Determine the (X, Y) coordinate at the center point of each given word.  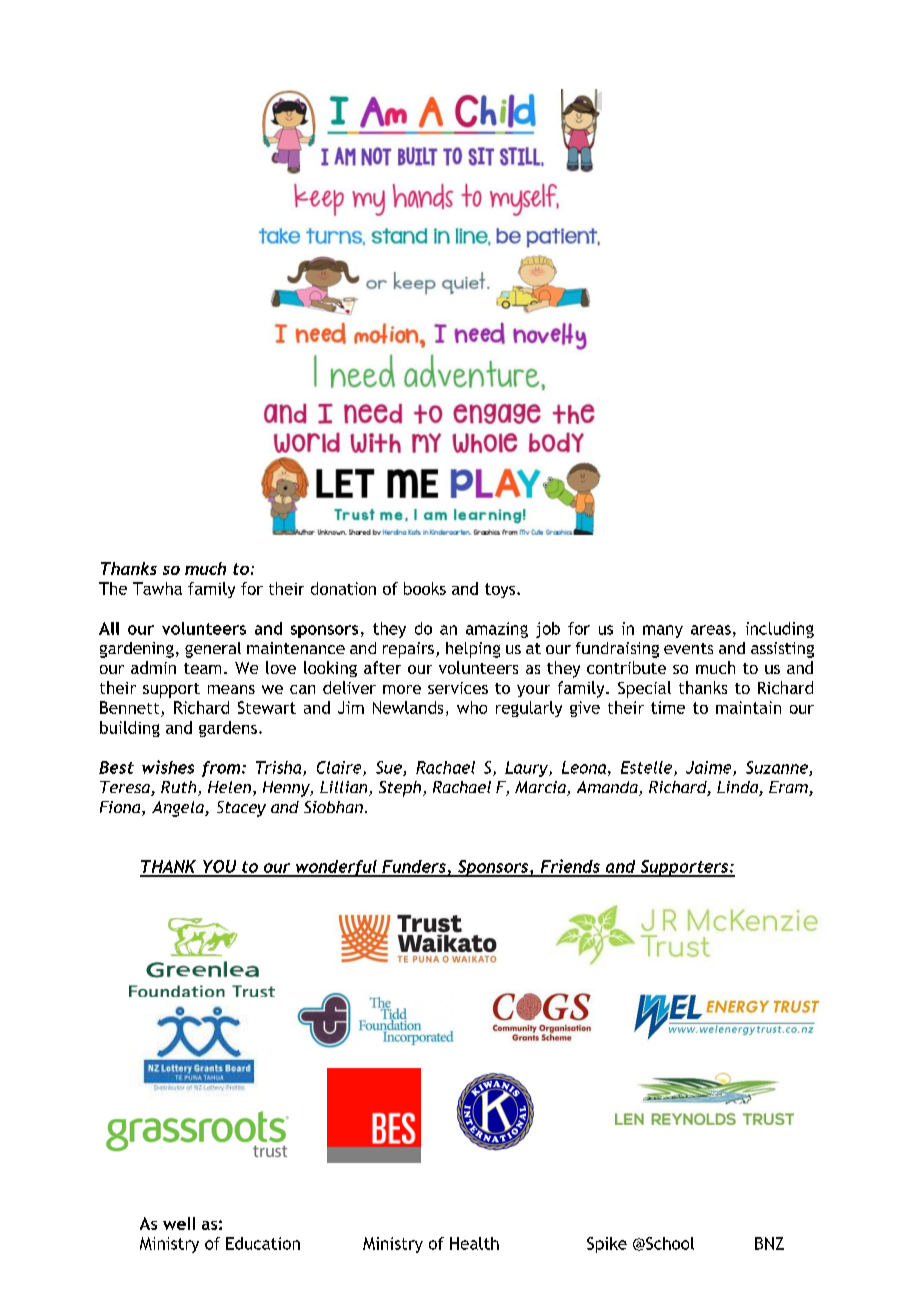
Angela (179, 809)
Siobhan (333, 807)
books (425, 588)
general (213, 650)
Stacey (241, 809)
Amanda (608, 788)
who (472, 707)
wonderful (336, 868)
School (669, 1243)
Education (263, 1243)
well (179, 1223)
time (668, 707)
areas (711, 630)
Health (474, 1243)
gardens (228, 729)
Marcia (541, 788)
